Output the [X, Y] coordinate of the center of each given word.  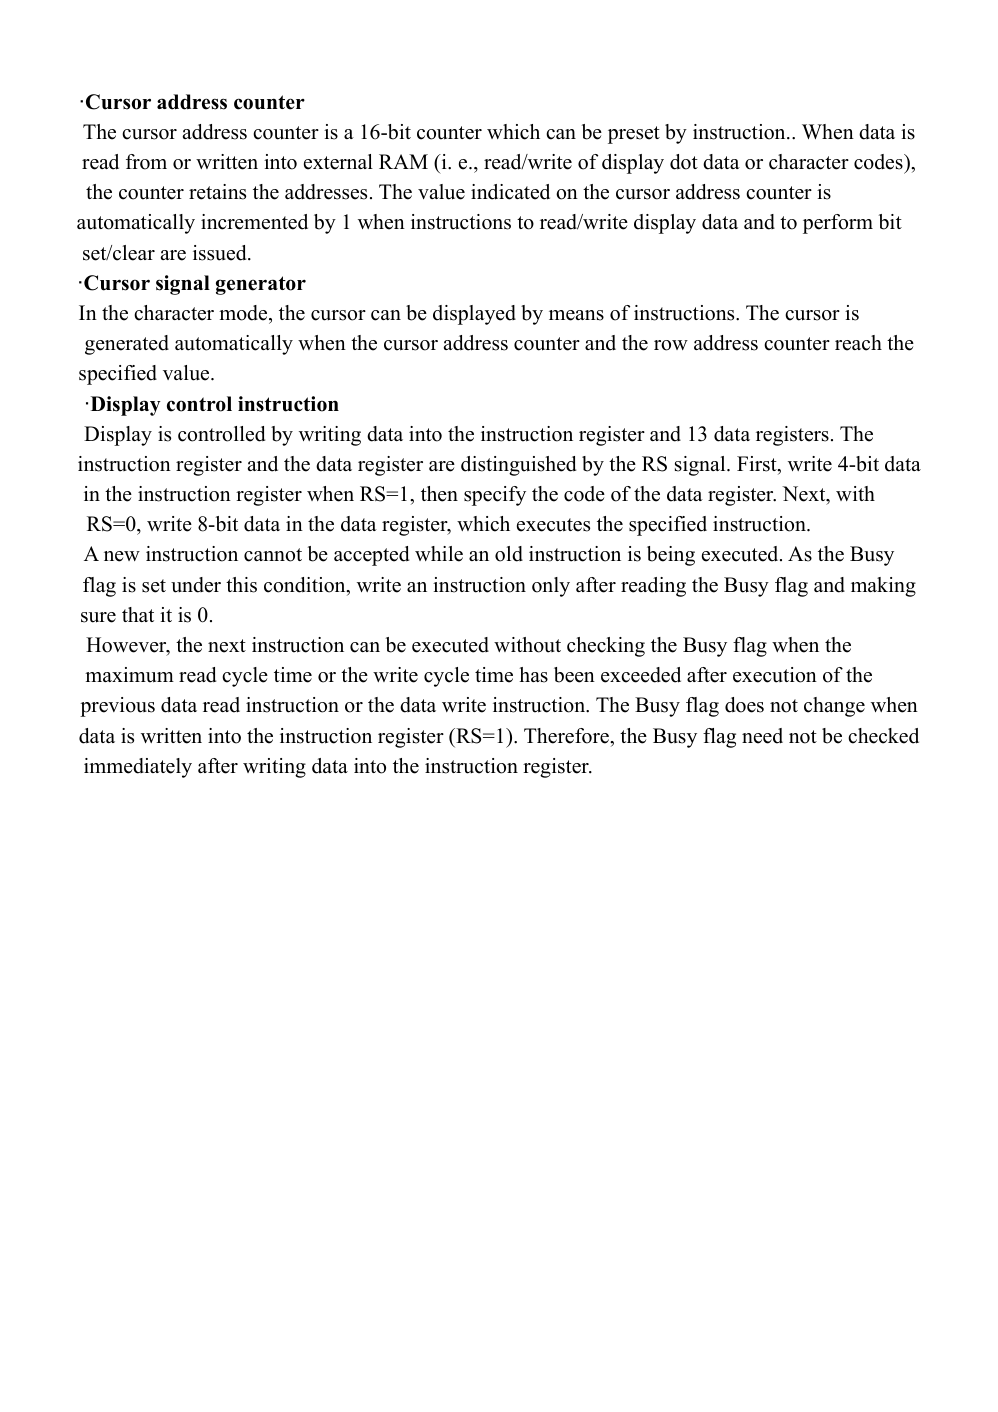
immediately [138, 768]
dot [684, 162]
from [146, 162]
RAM [403, 161]
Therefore [567, 736]
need [762, 736]
